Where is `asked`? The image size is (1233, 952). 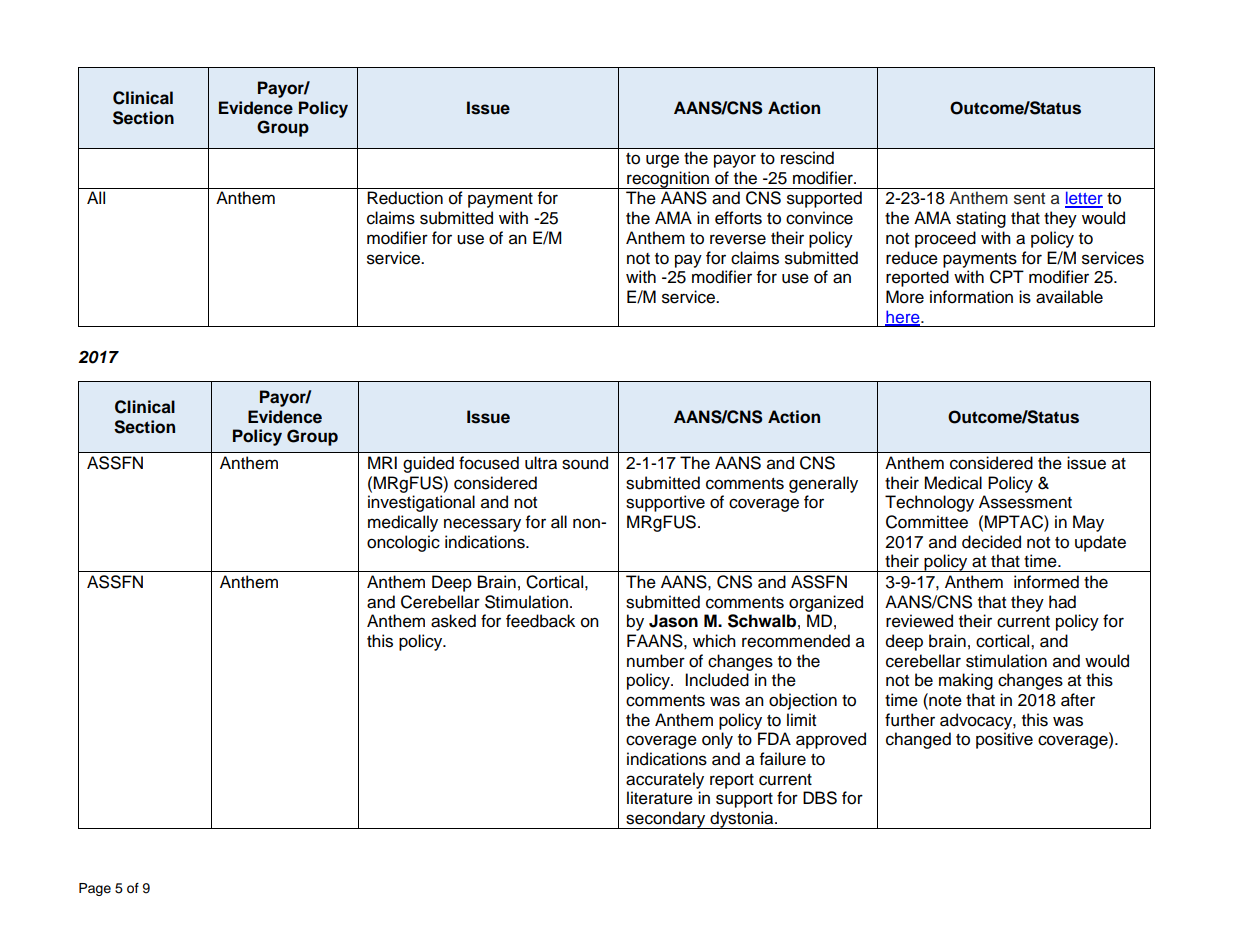
asked is located at coordinates (453, 621).
